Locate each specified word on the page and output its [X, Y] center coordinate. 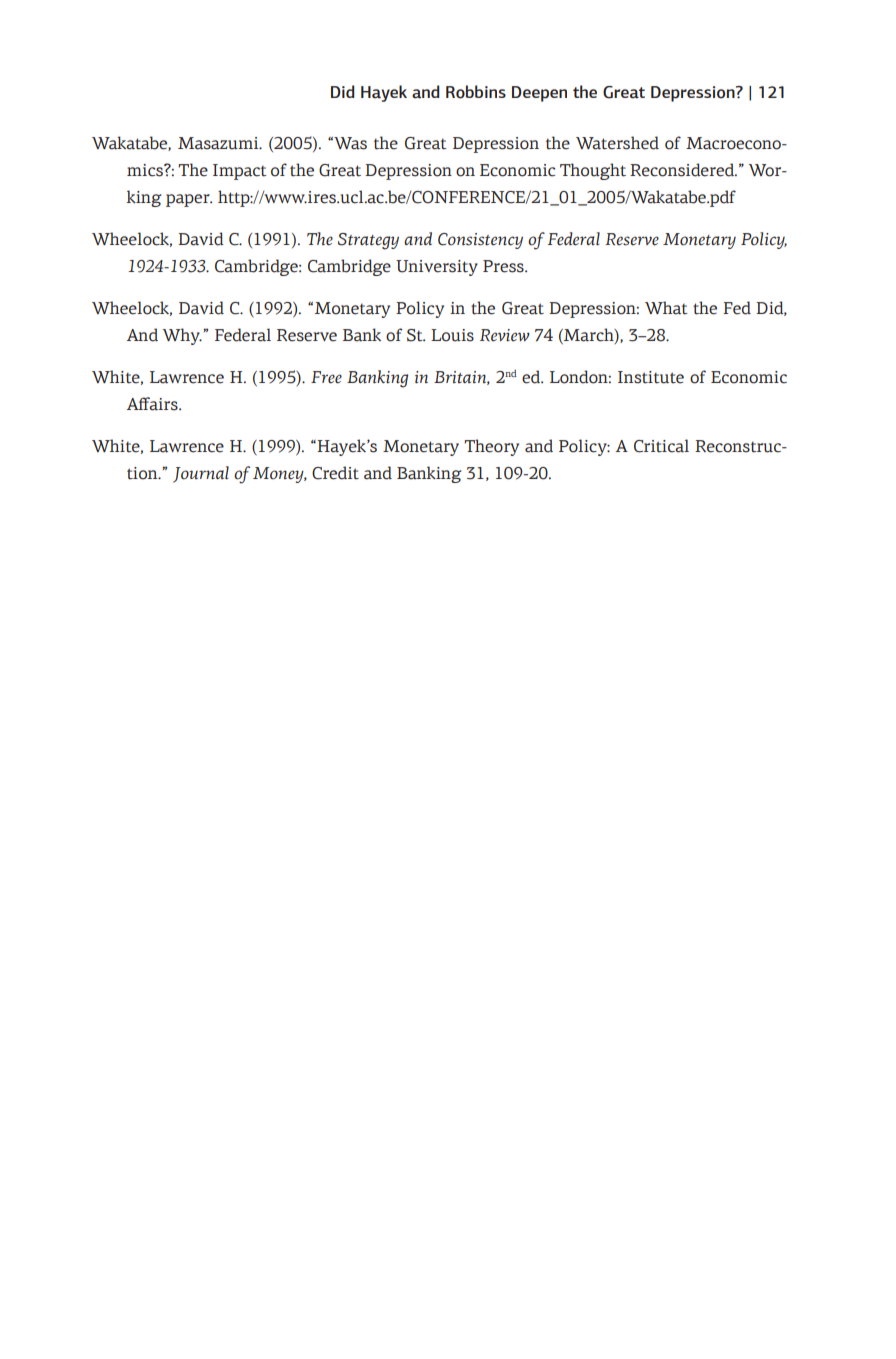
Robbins [476, 92]
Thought [593, 171]
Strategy [368, 241]
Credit [335, 473]
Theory [491, 447]
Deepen [539, 94]
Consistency [480, 241]
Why [182, 336]
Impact [240, 172]
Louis [452, 335]
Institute [651, 377]
